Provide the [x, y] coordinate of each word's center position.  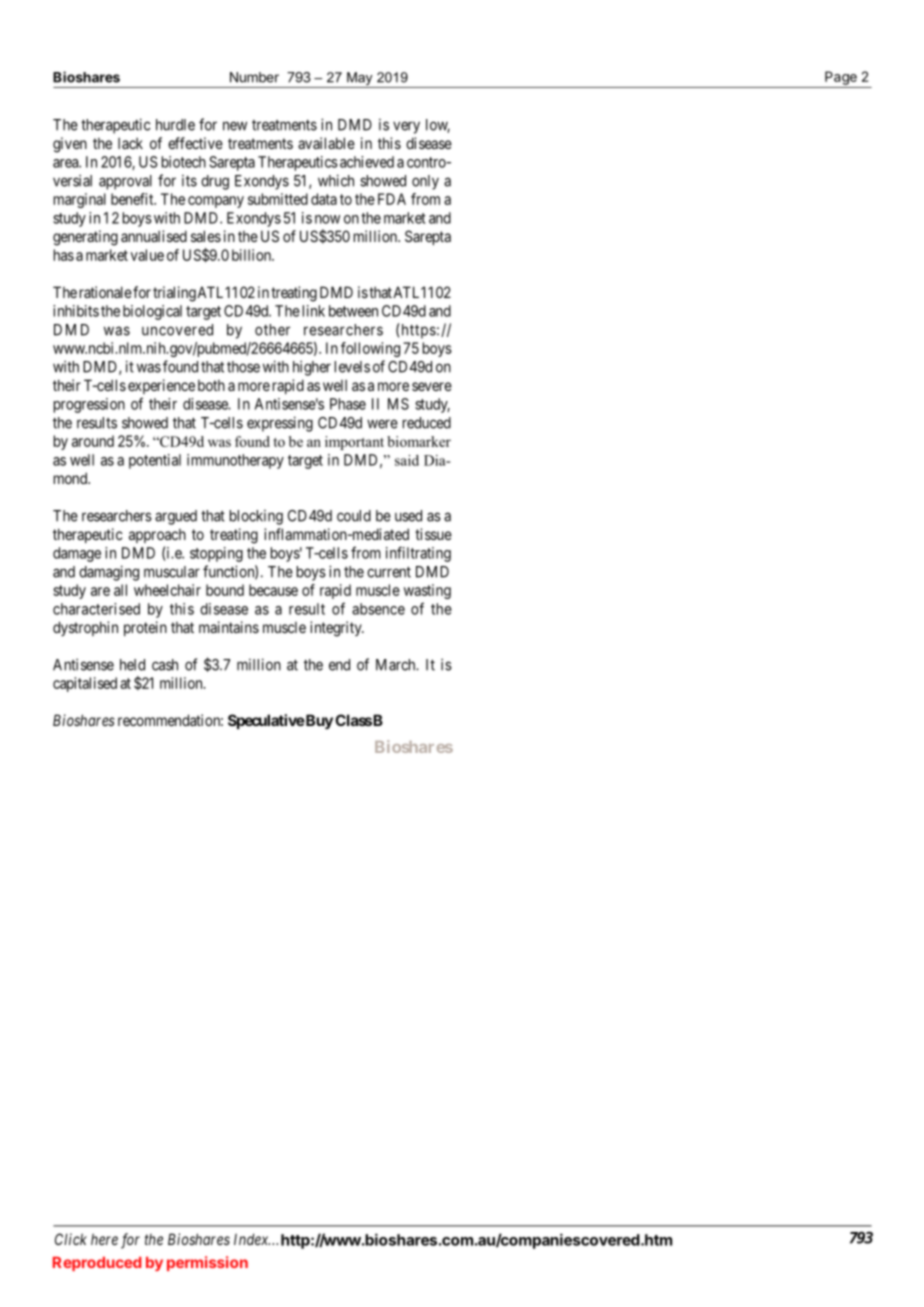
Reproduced [97, 1264]
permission [207, 1263]
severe [432, 386]
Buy [318, 721]
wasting [427, 591]
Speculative [266, 721]
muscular [172, 572]
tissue [433, 534]
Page [841, 78]
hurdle [175, 125]
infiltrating [418, 554]
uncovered [177, 330]
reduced [427, 423]
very [406, 127]
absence [378, 609]
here [104, 1239]
